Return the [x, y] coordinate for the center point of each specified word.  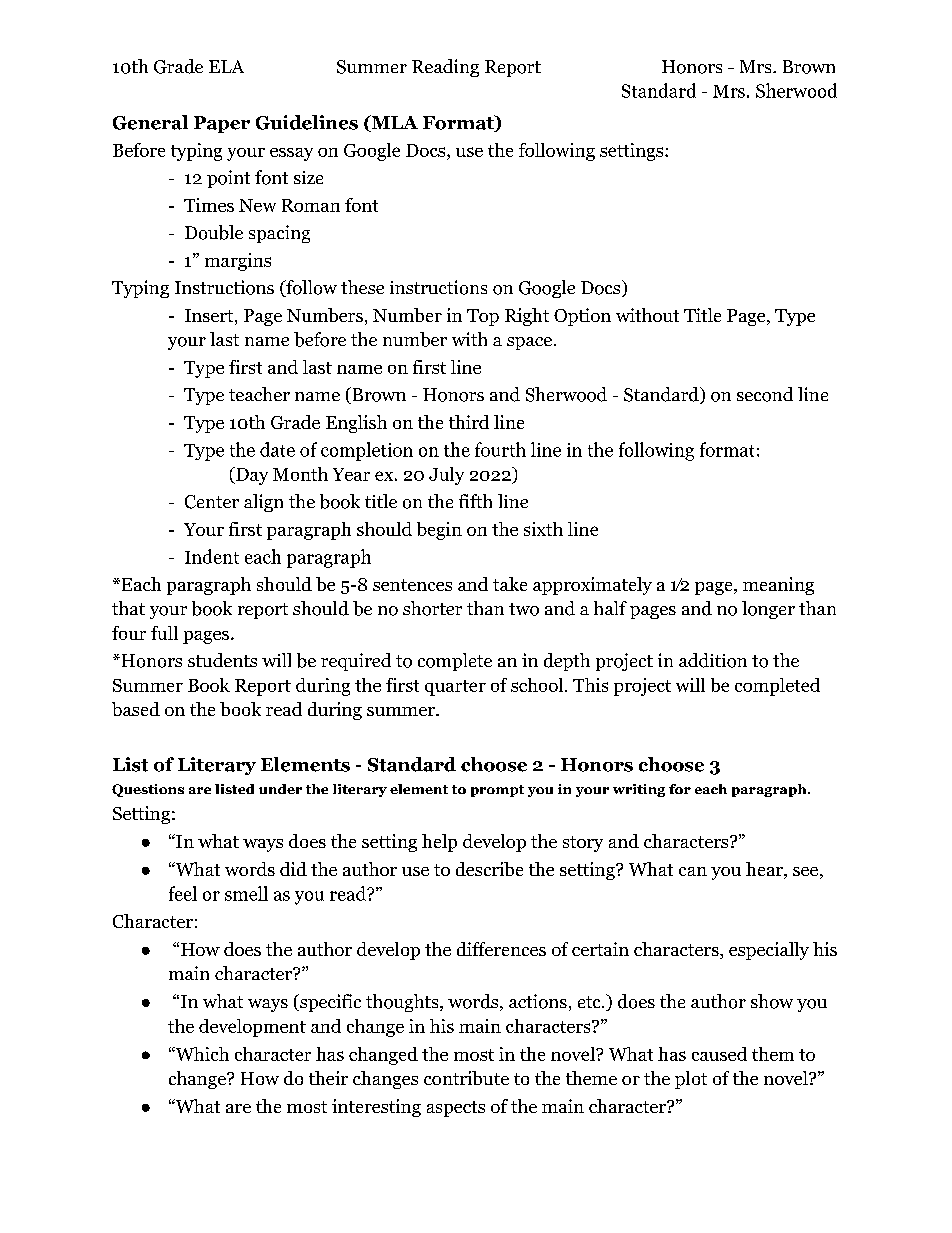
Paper [222, 124]
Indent [212, 556]
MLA [393, 123]
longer [768, 610]
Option [582, 317]
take [510, 584]
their [328, 1078]
